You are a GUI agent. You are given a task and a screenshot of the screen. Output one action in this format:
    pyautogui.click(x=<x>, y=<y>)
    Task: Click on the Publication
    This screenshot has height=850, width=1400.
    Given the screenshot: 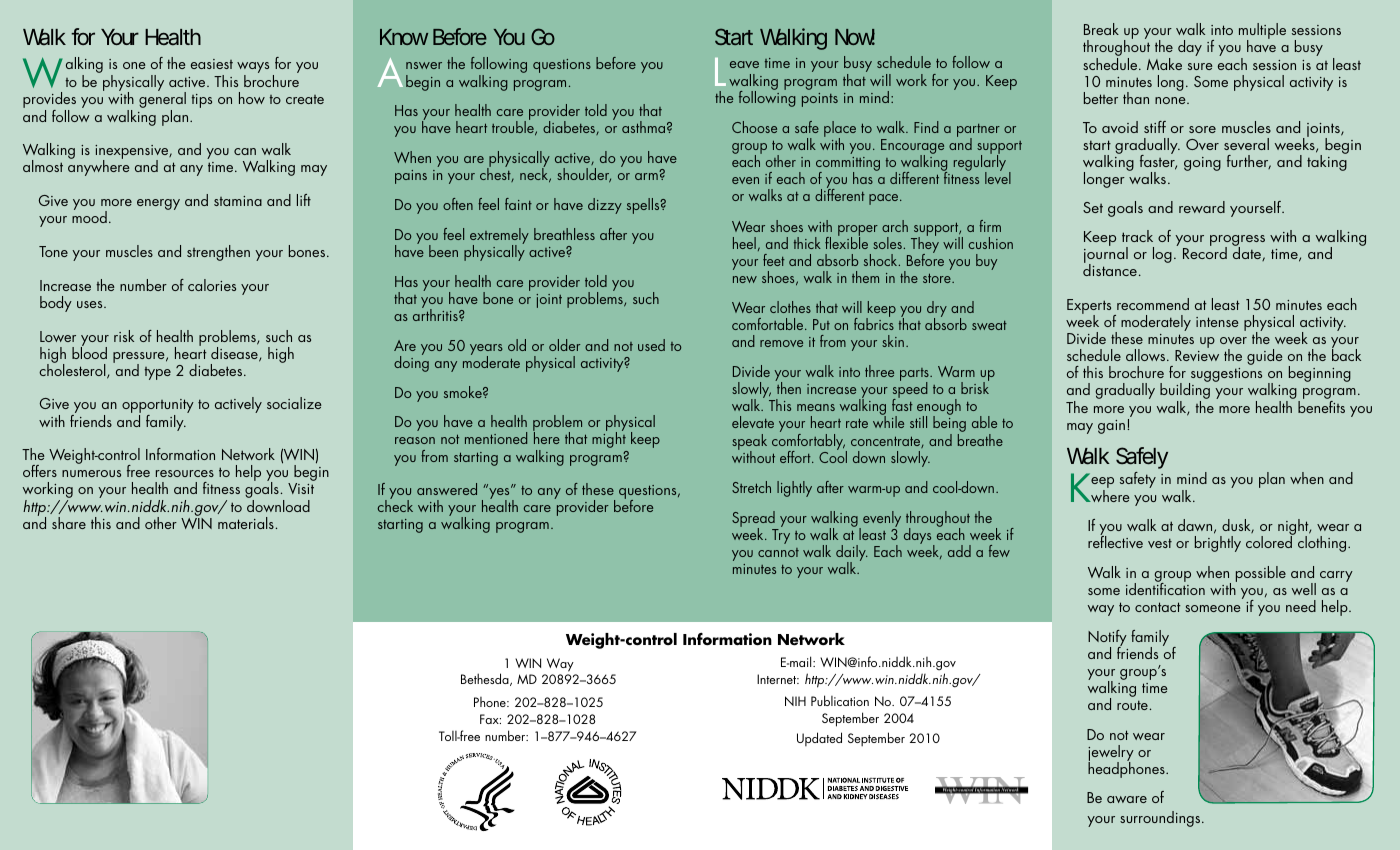 What is the action you would take?
    pyautogui.click(x=840, y=700)
